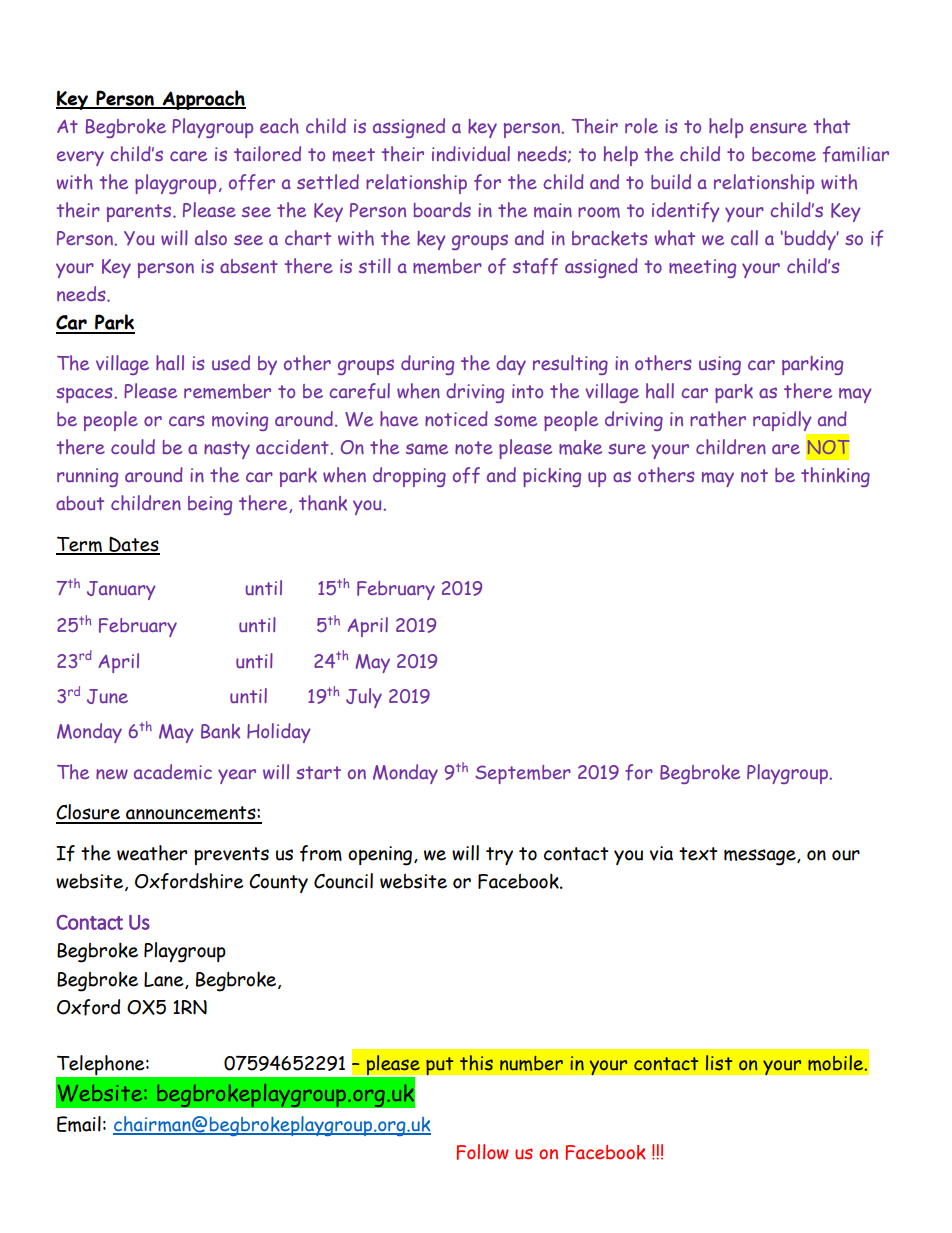 The width and height of the document is (952, 1233). What do you see at coordinates (761, 857) in the document?
I see `message` at bounding box center [761, 857].
